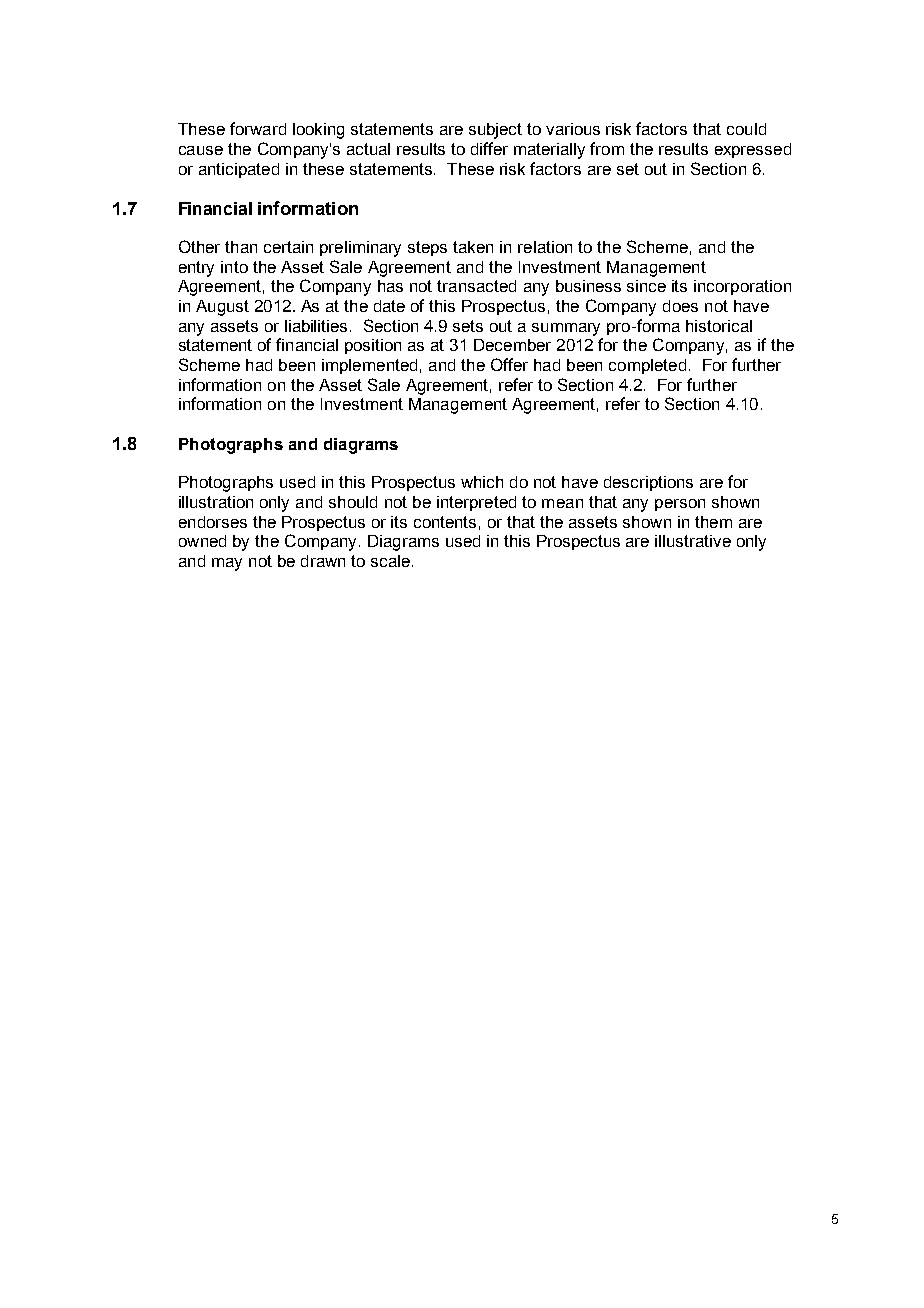  What do you see at coordinates (489, 148) in the page?
I see `differ` at bounding box center [489, 148].
